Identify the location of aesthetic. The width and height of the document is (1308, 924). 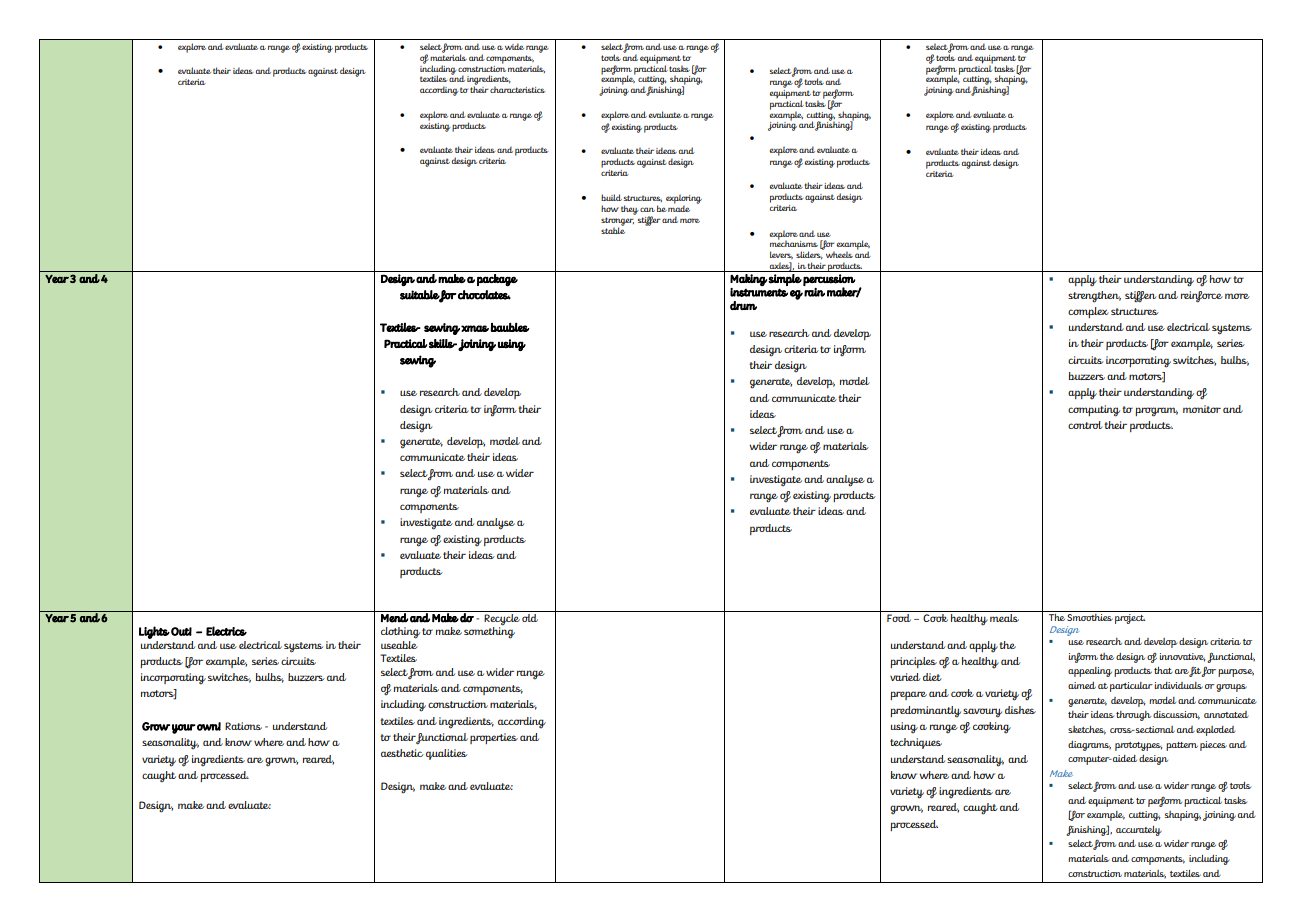
(402, 753).
